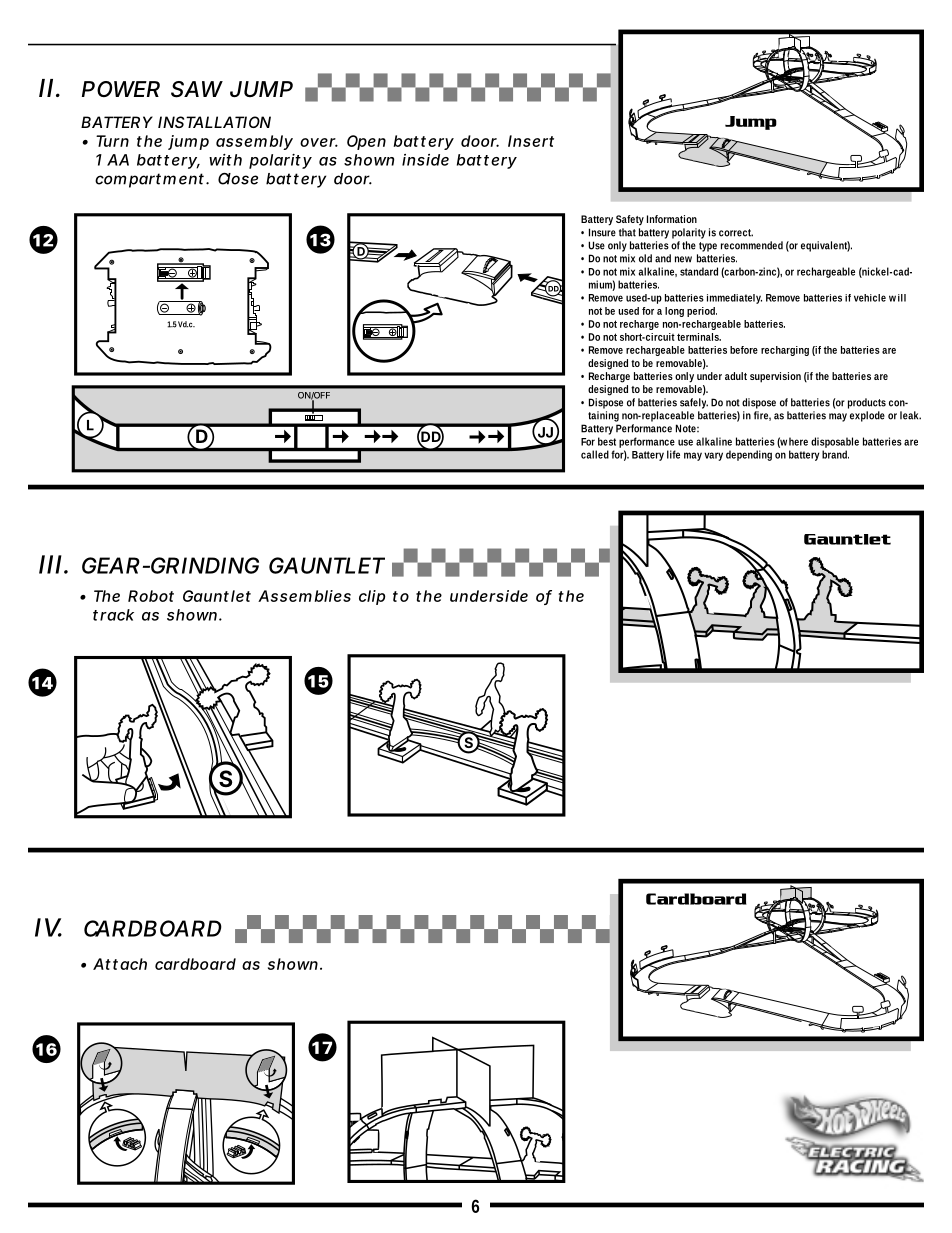  I want to click on Insure, so click(602, 232).
